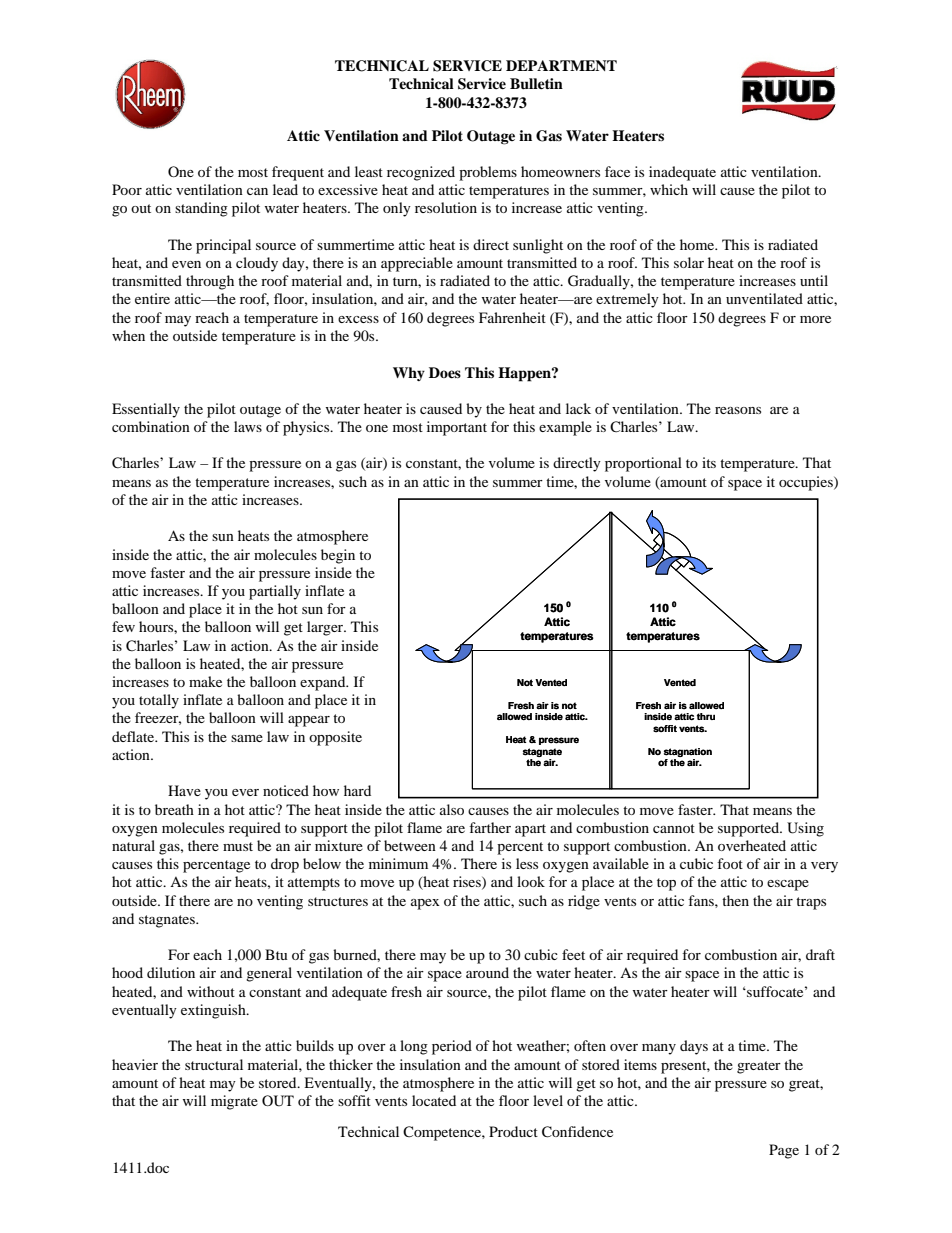  I want to click on cannot, so click(674, 828).
